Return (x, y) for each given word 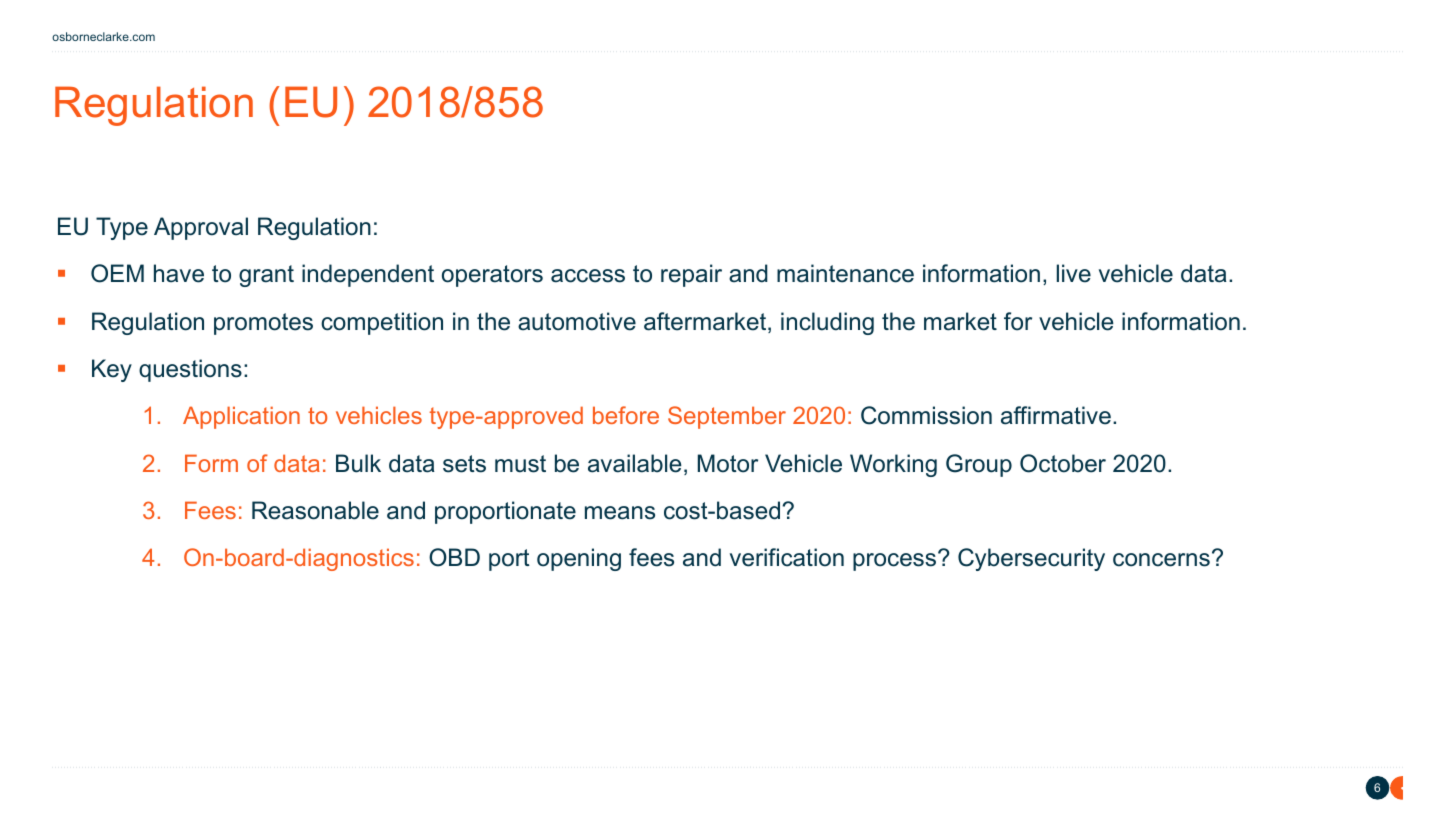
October (1063, 463)
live (1074, 273)
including (827, 323)
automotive (577, 321)
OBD (454, 557)
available (635, 463)
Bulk (358, 463)
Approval (201, 228)
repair (691, 275)
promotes (263, 324)
